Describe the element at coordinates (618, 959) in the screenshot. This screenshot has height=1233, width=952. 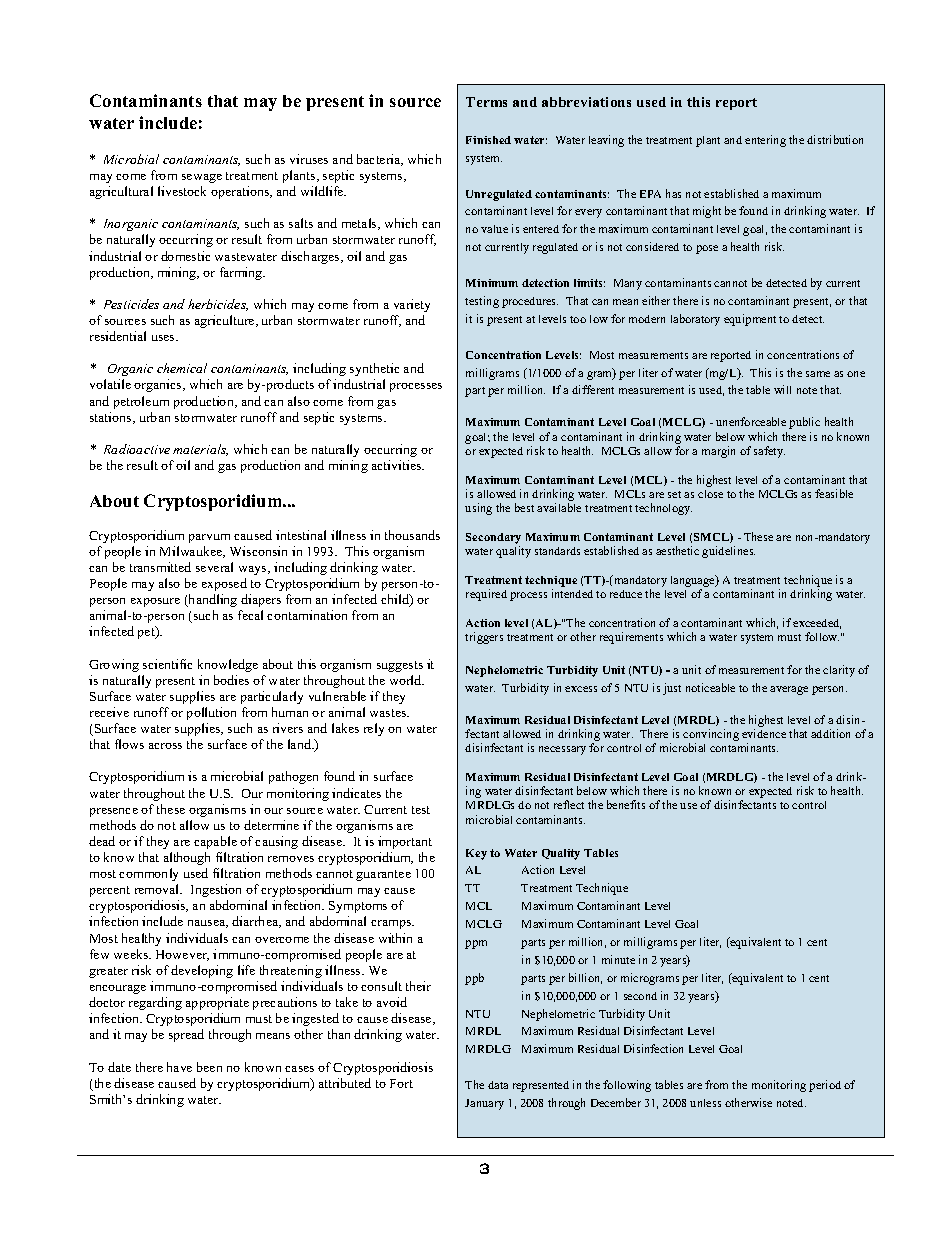
I see `minute` at that location.
